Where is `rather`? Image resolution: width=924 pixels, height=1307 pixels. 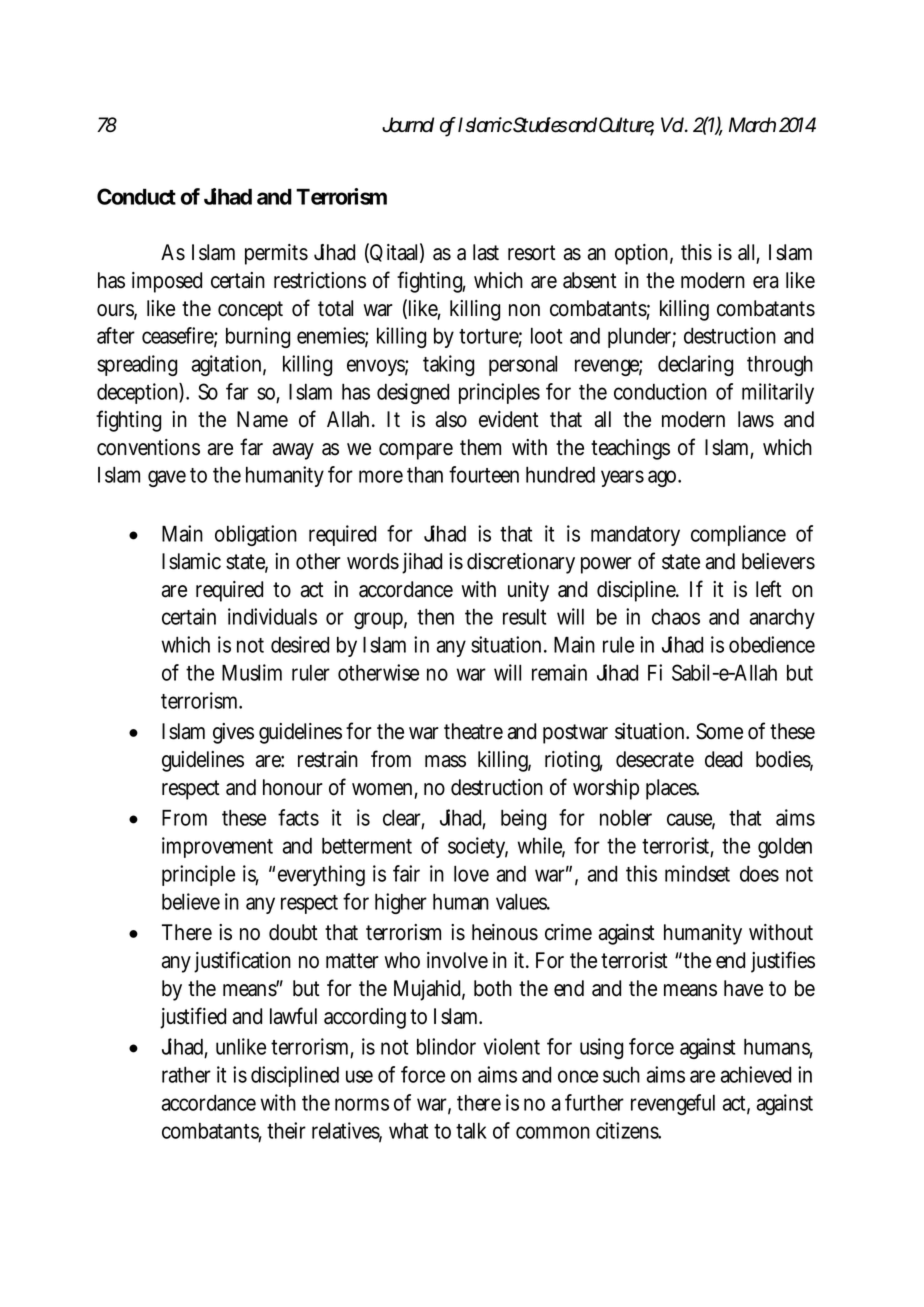
rather is located at coordinates (186, 1074).
